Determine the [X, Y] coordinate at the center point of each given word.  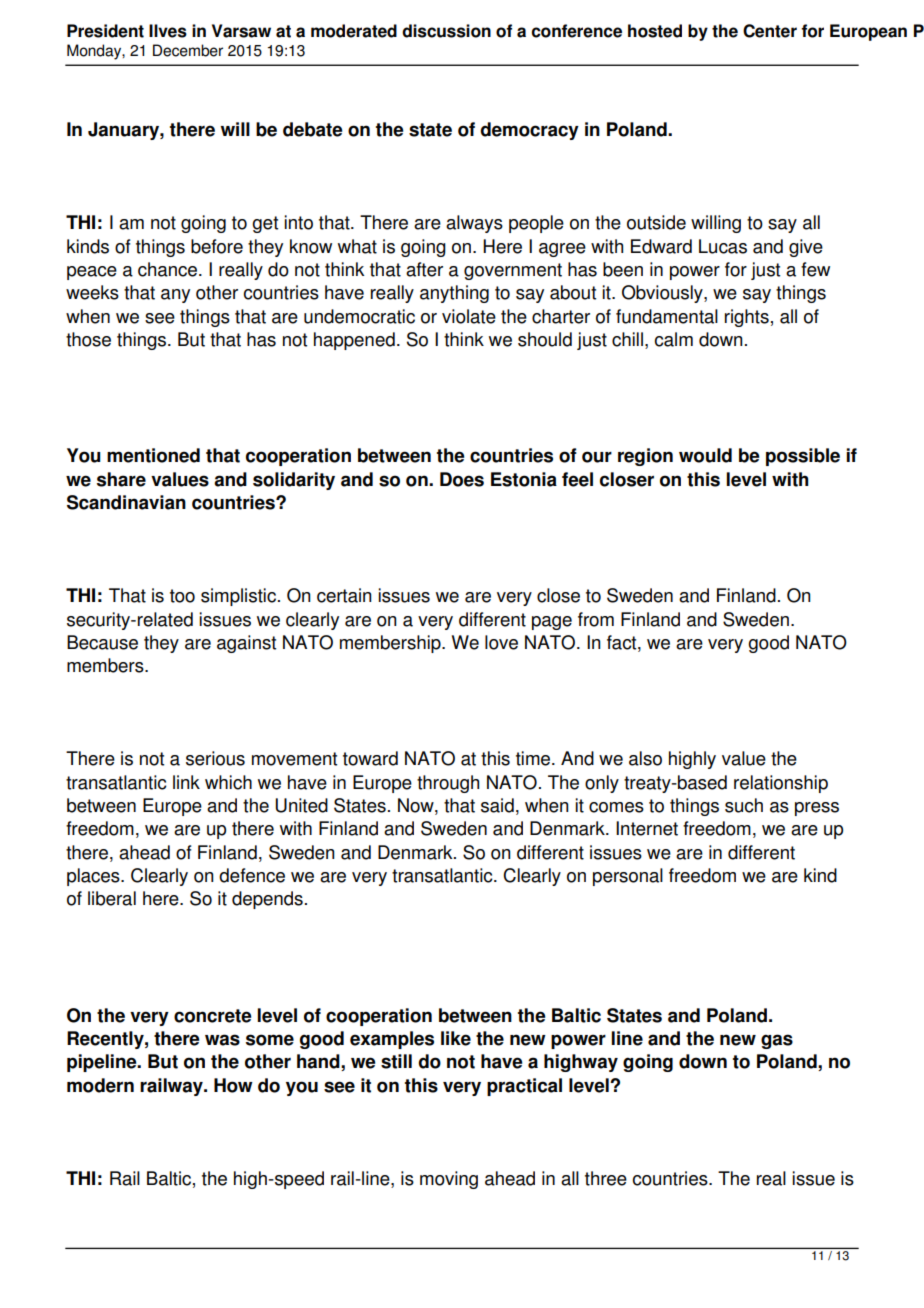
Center [770, 31]
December [188, 50]
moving [449, 1180]
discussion [446, 31]
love [501, 642]
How [233, 1085]
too [182, 596]
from [596, 619]
